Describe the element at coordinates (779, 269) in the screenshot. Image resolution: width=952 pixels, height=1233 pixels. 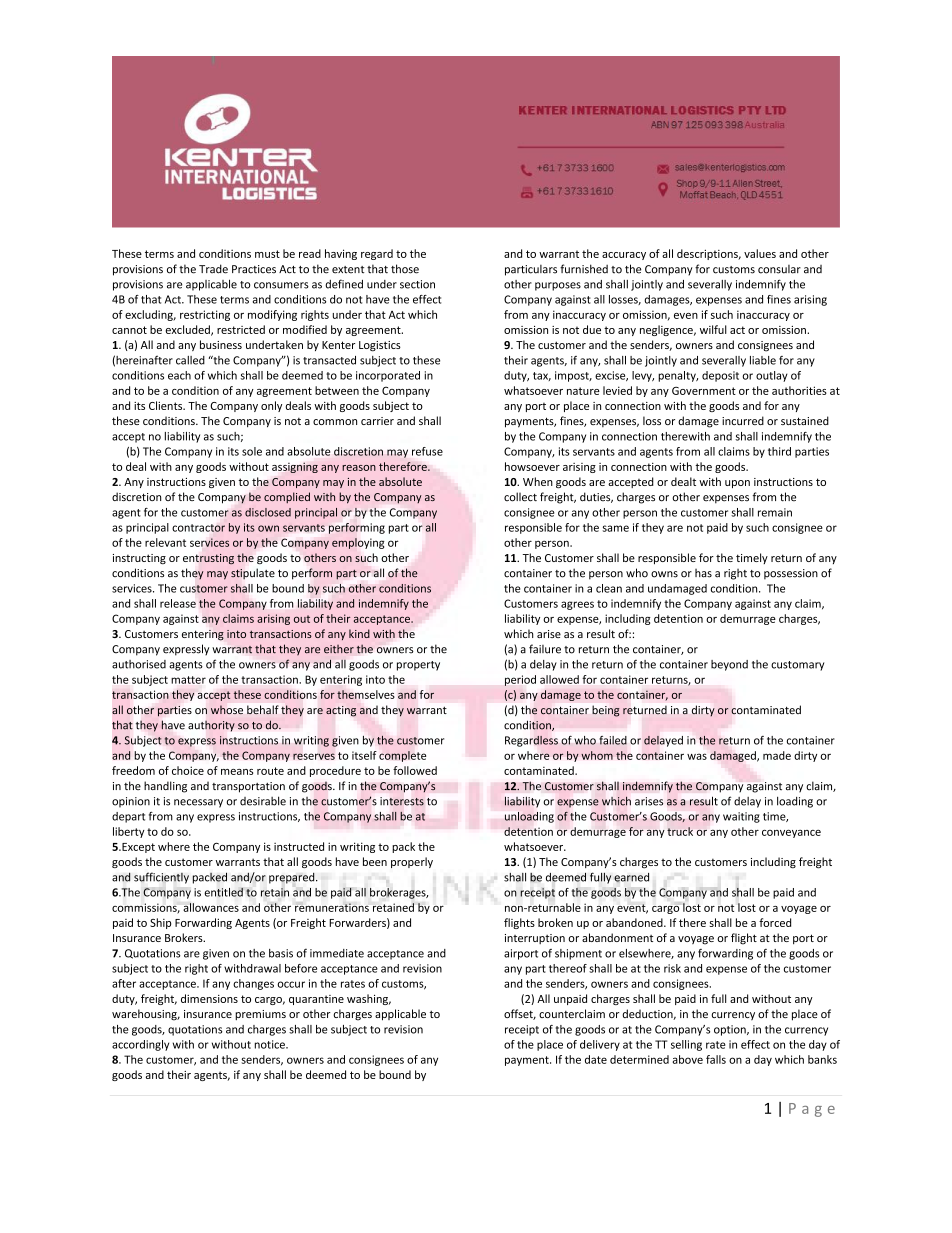
I see `consular` at that location.
